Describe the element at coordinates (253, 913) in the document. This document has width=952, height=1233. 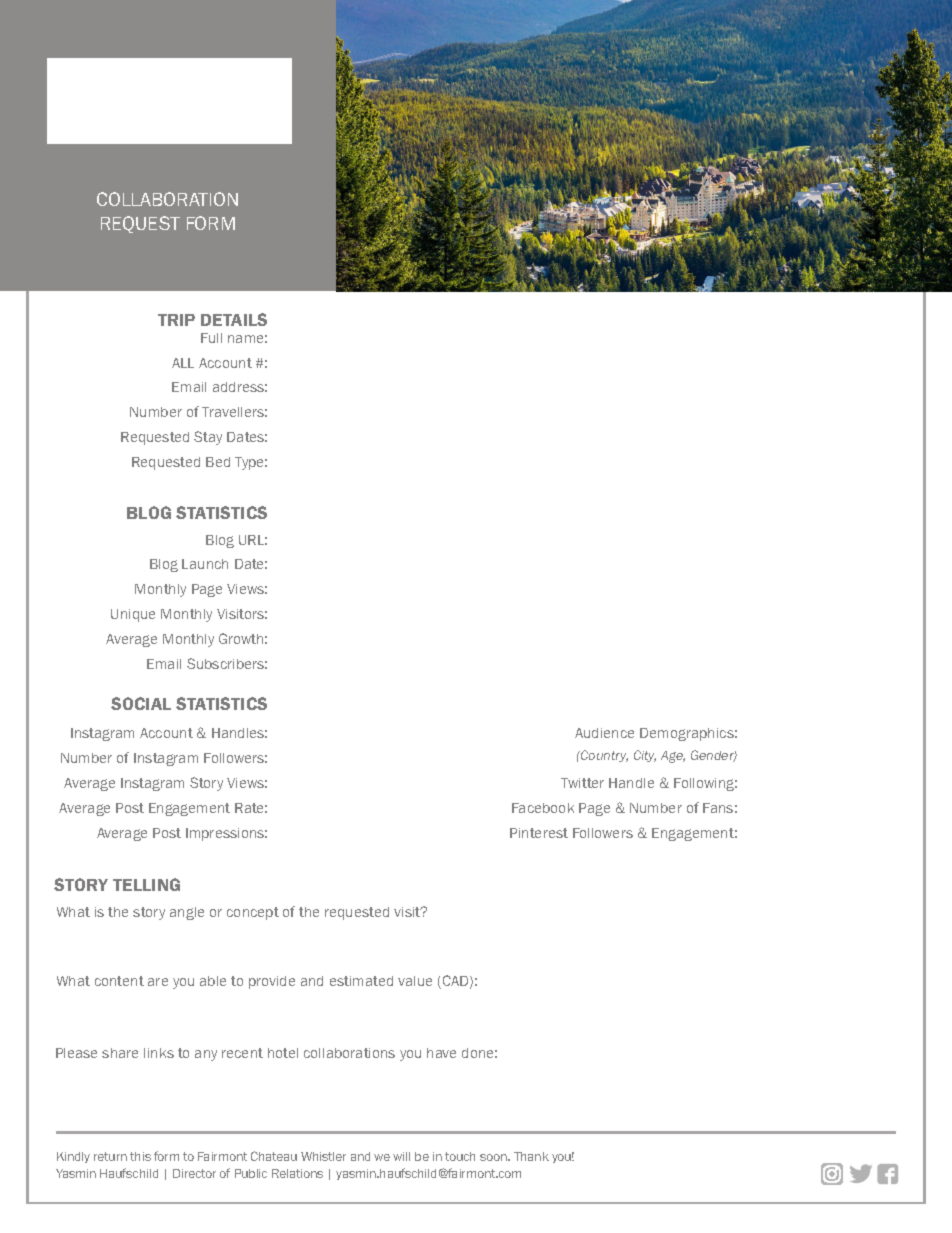
I see `concept` at that location.
